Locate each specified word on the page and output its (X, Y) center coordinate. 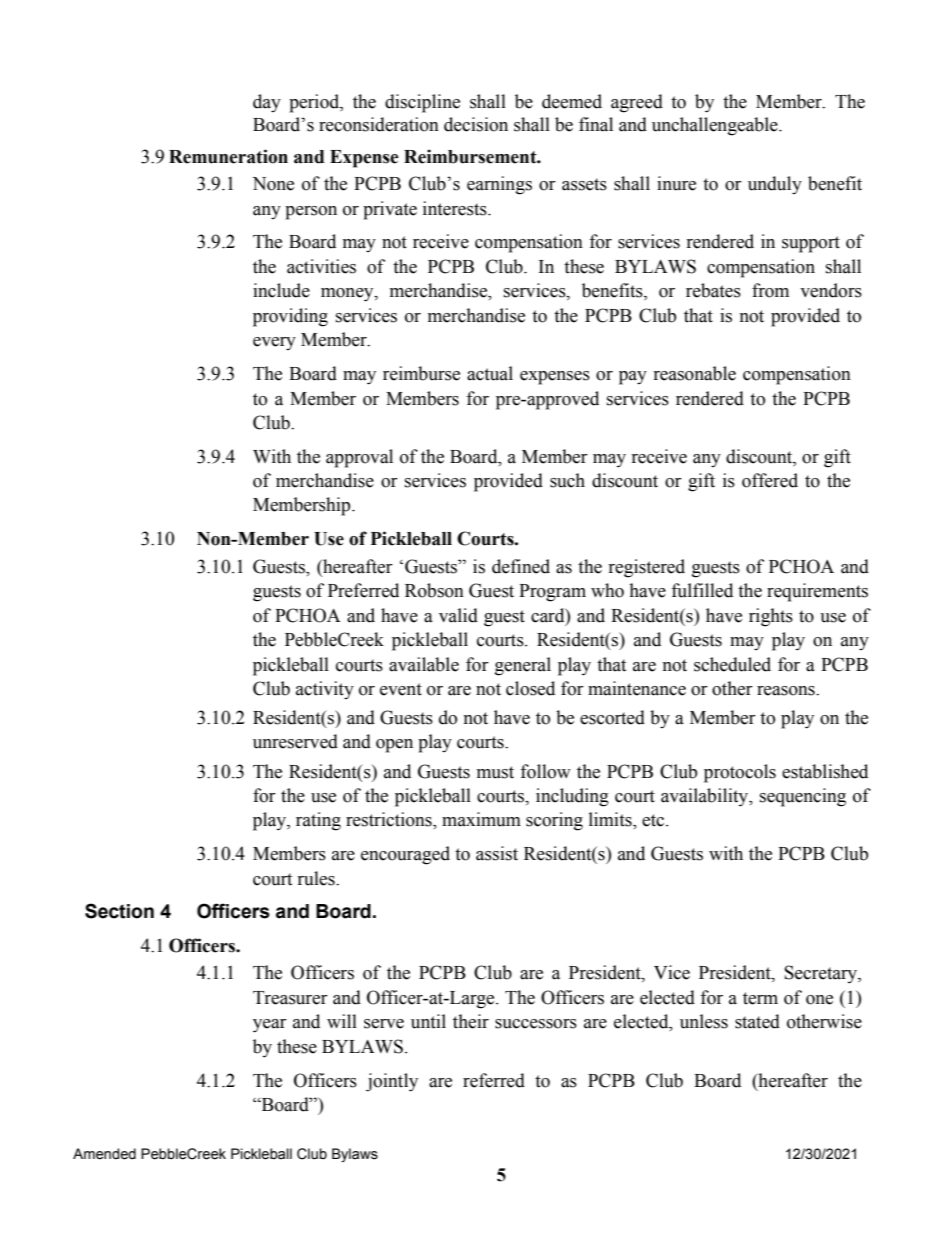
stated (757, 1021)
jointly (392, 1082)
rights (771, 617)
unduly (775, 185)
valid (458, 615)
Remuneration (228, 156)
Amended (104, 1154)
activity (325, 690)
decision (476, 124)
